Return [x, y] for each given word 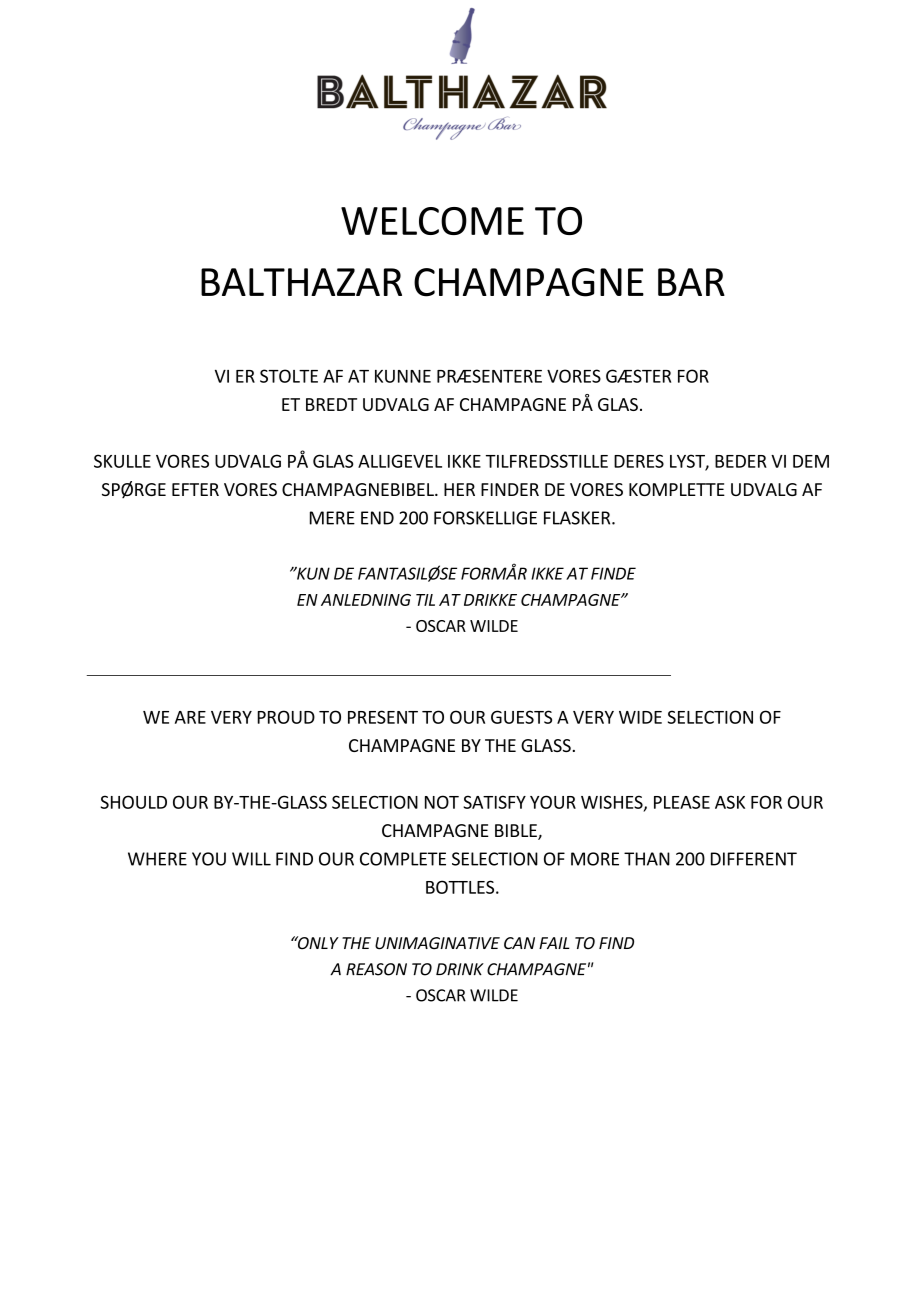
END [377, 518]
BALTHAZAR [301, 282]
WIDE [640, 717]
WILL [251, 859]
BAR [691, 282]
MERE [332, 518]
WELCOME [432, 221]
